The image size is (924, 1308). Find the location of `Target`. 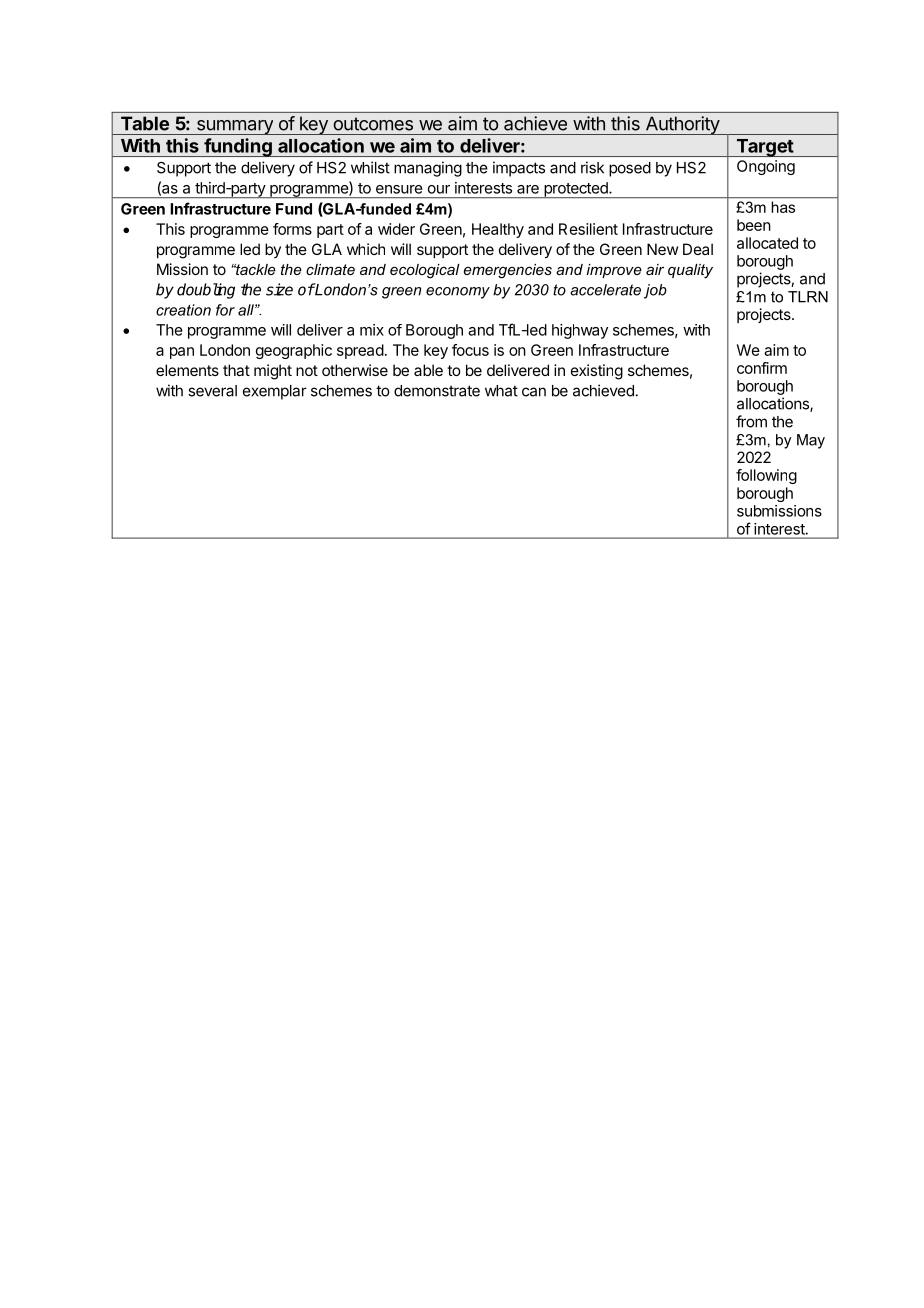

Target is located at coordinates (764, 148).
